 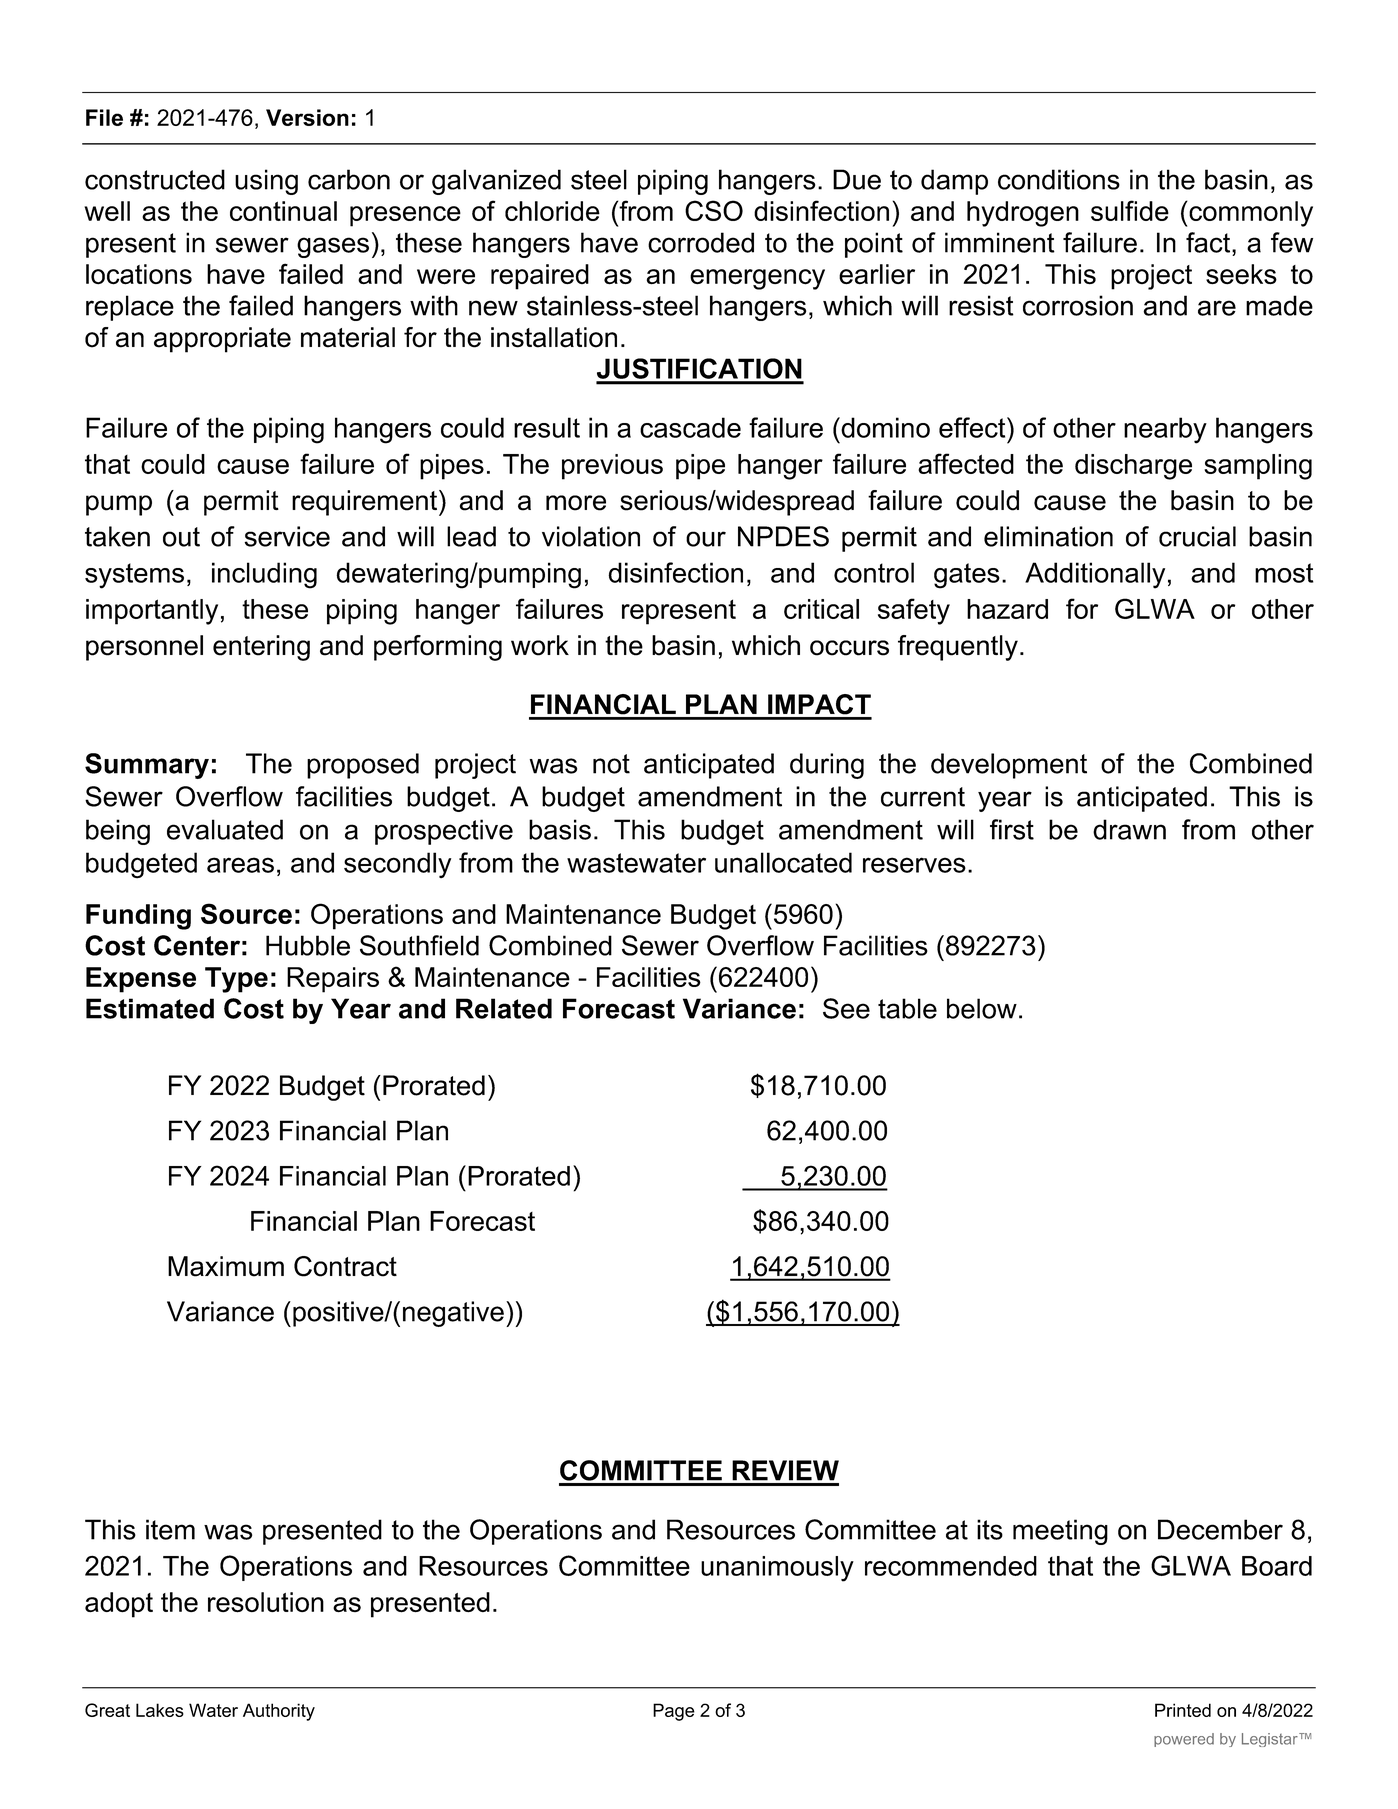 What do you see at coordinates (226, 1266) in the screenshot?
I see `Maximum` at bounding box center [226, 1266].
